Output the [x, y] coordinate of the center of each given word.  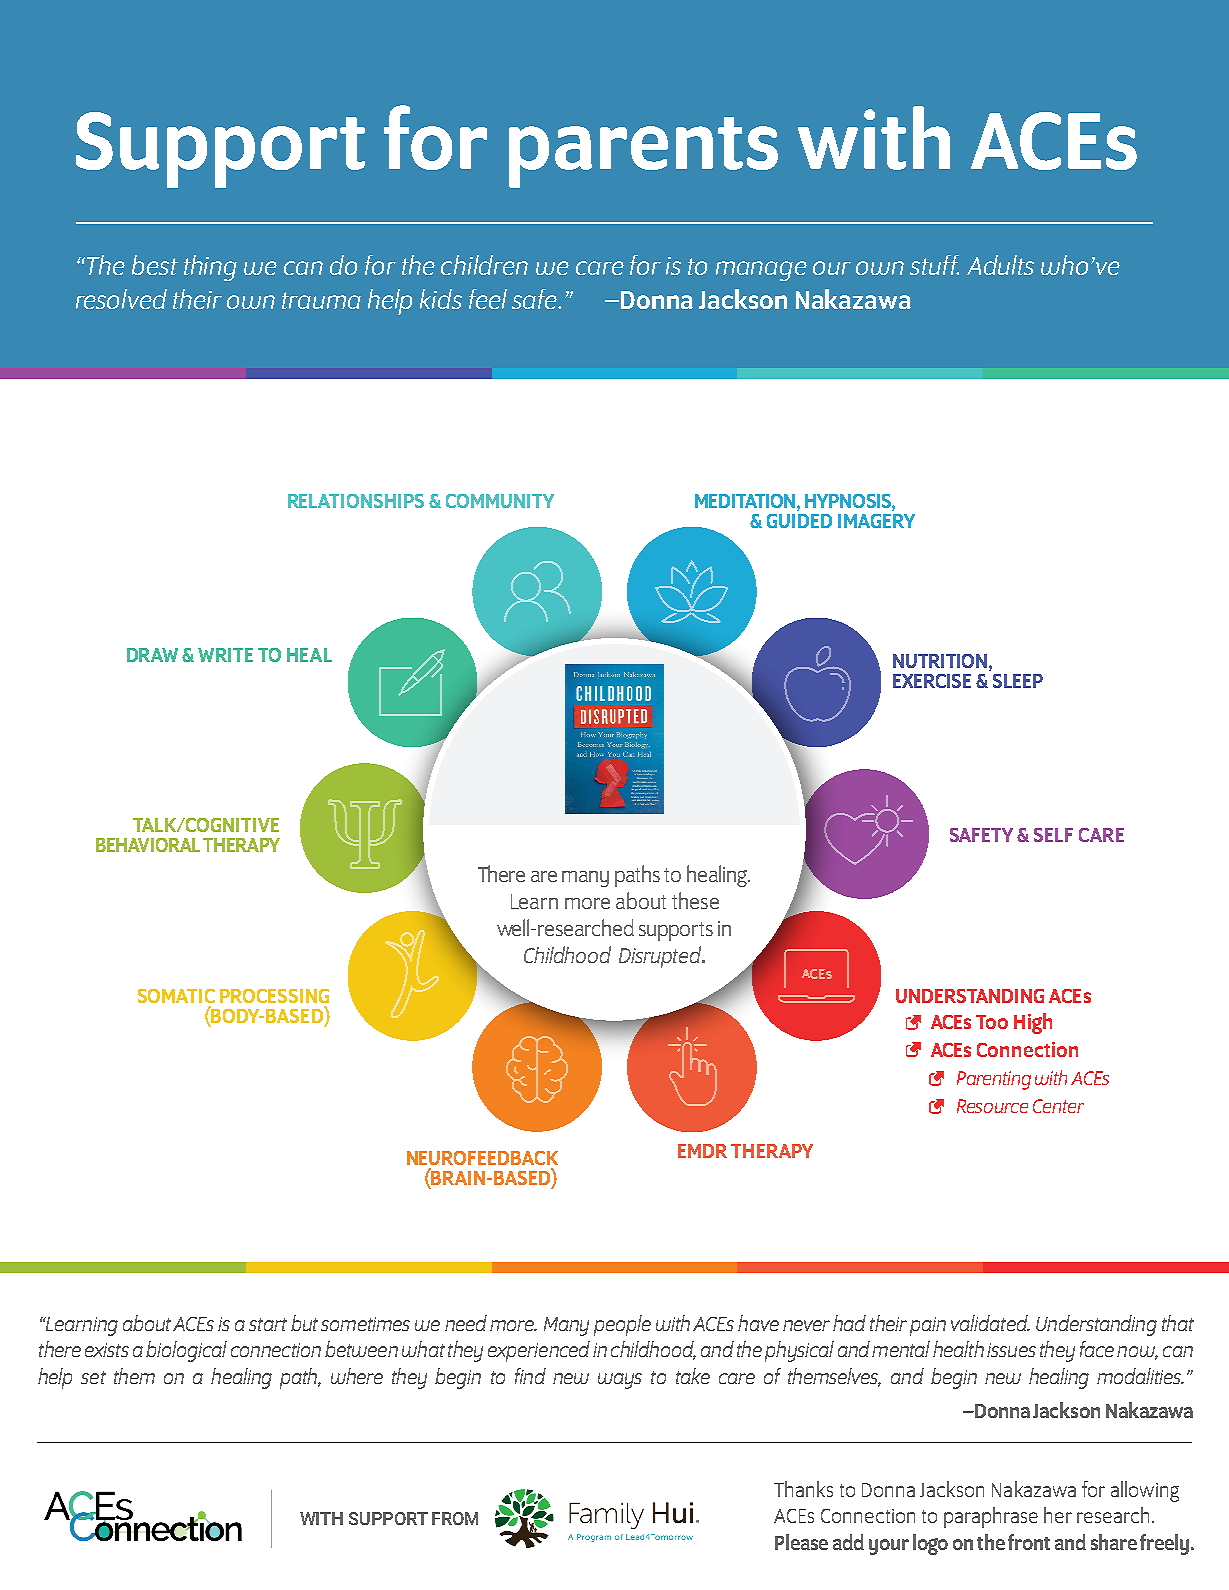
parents [643, 152]
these [695, 900]
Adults [1000, 265]
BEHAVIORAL [148, 845]
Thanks [803, 1489]
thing [210, 268]
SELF [1053, 835]
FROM [455, 1518]
